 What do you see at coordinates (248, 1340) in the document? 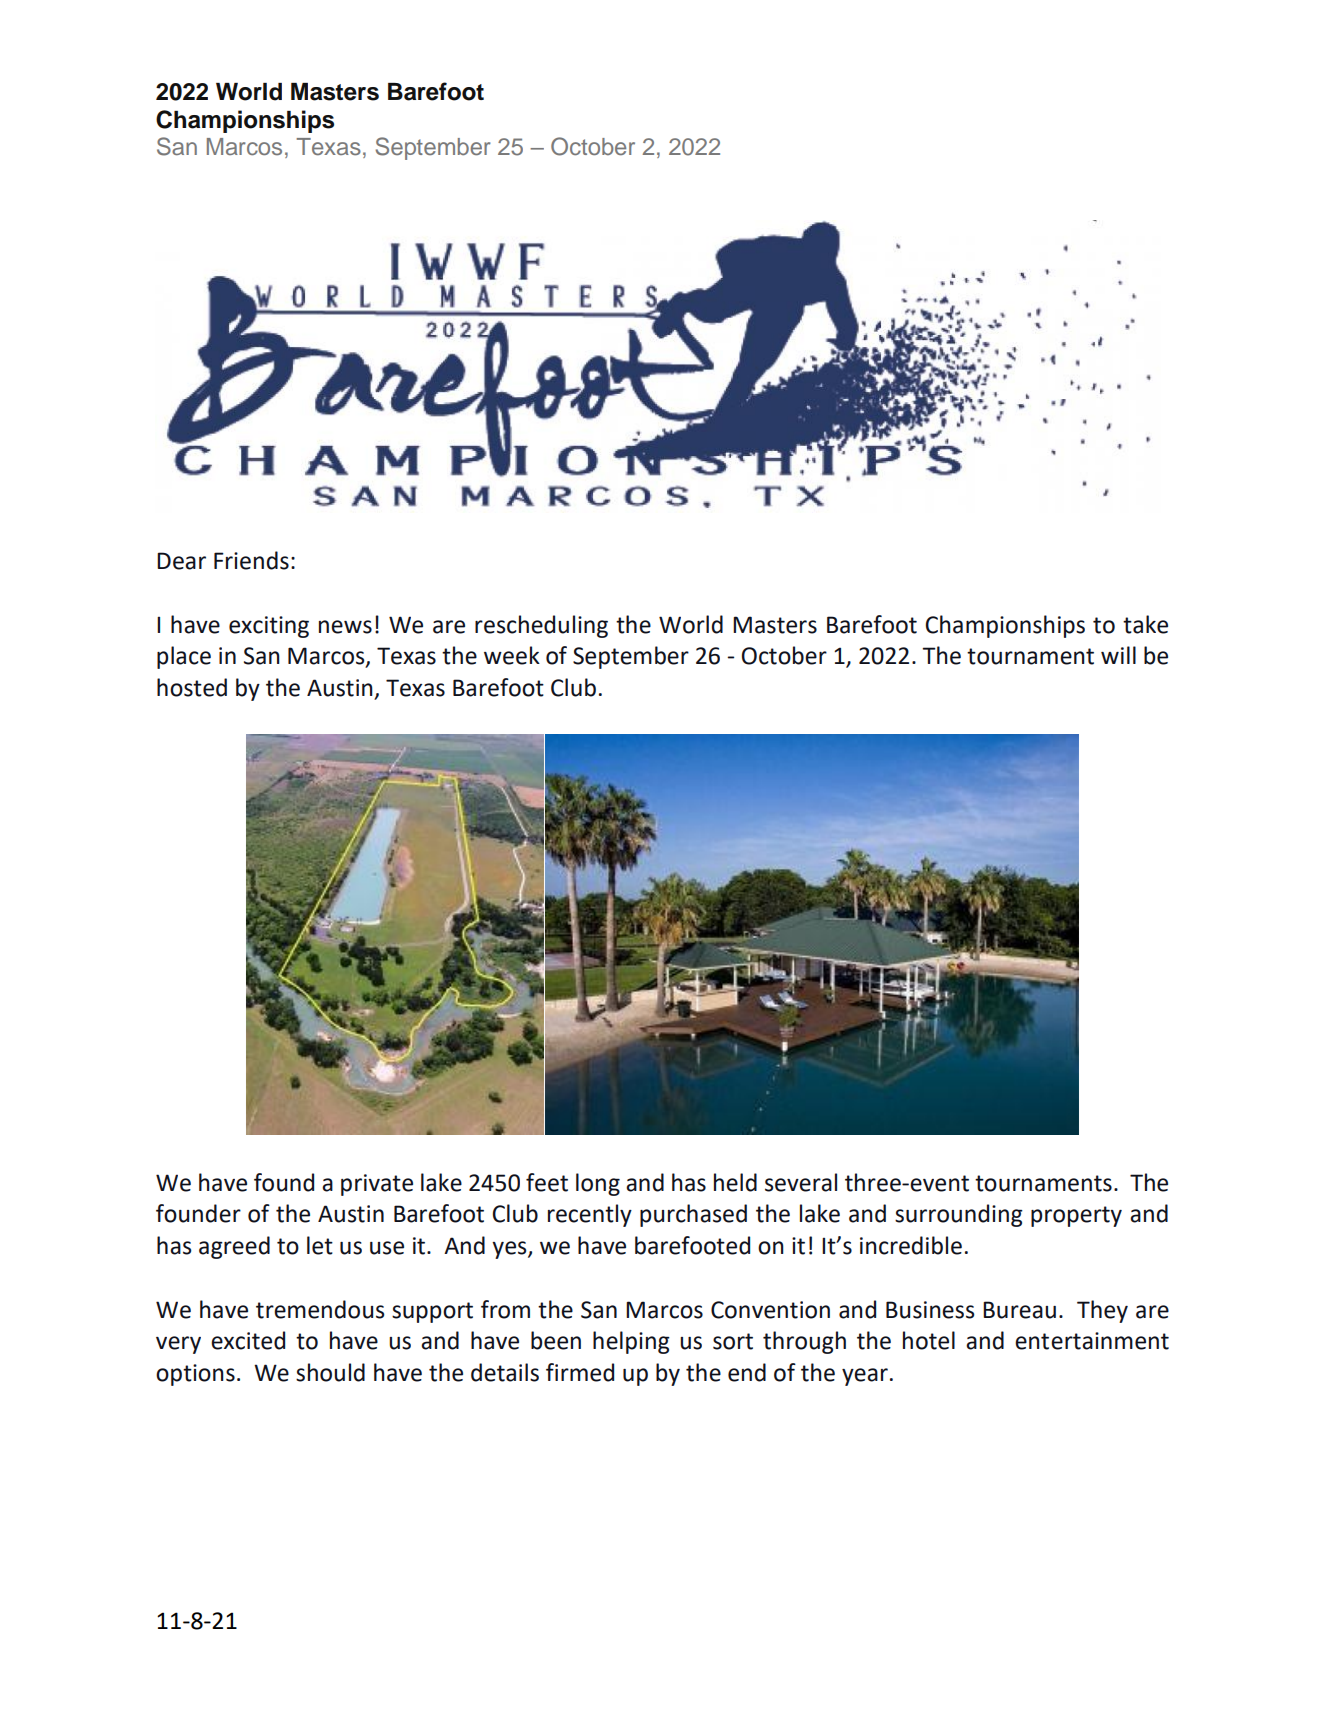
I see `excited` at bounding box center [248, 1340].
